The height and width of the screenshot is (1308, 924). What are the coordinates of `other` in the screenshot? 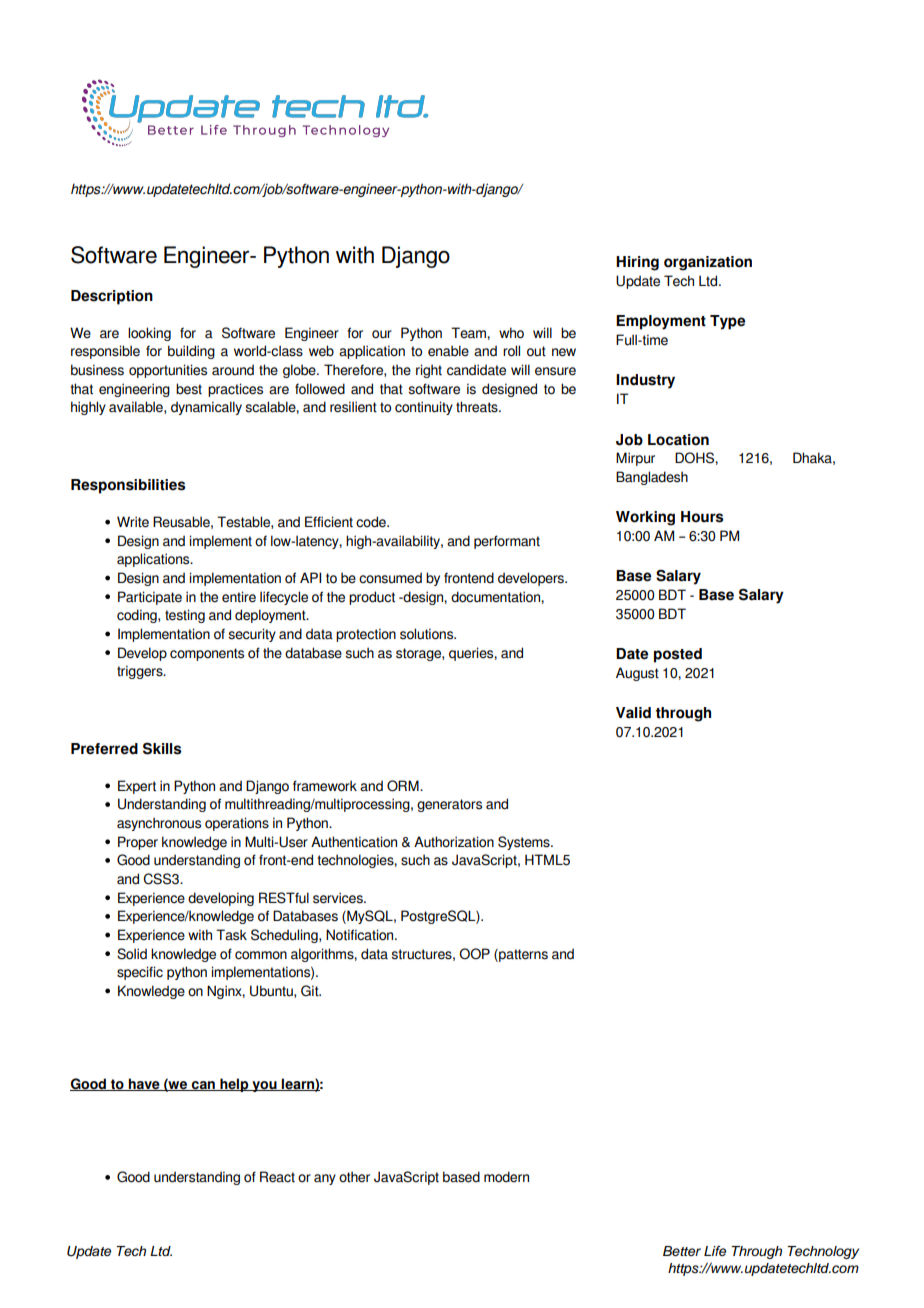 It's located at (354, 1177).
